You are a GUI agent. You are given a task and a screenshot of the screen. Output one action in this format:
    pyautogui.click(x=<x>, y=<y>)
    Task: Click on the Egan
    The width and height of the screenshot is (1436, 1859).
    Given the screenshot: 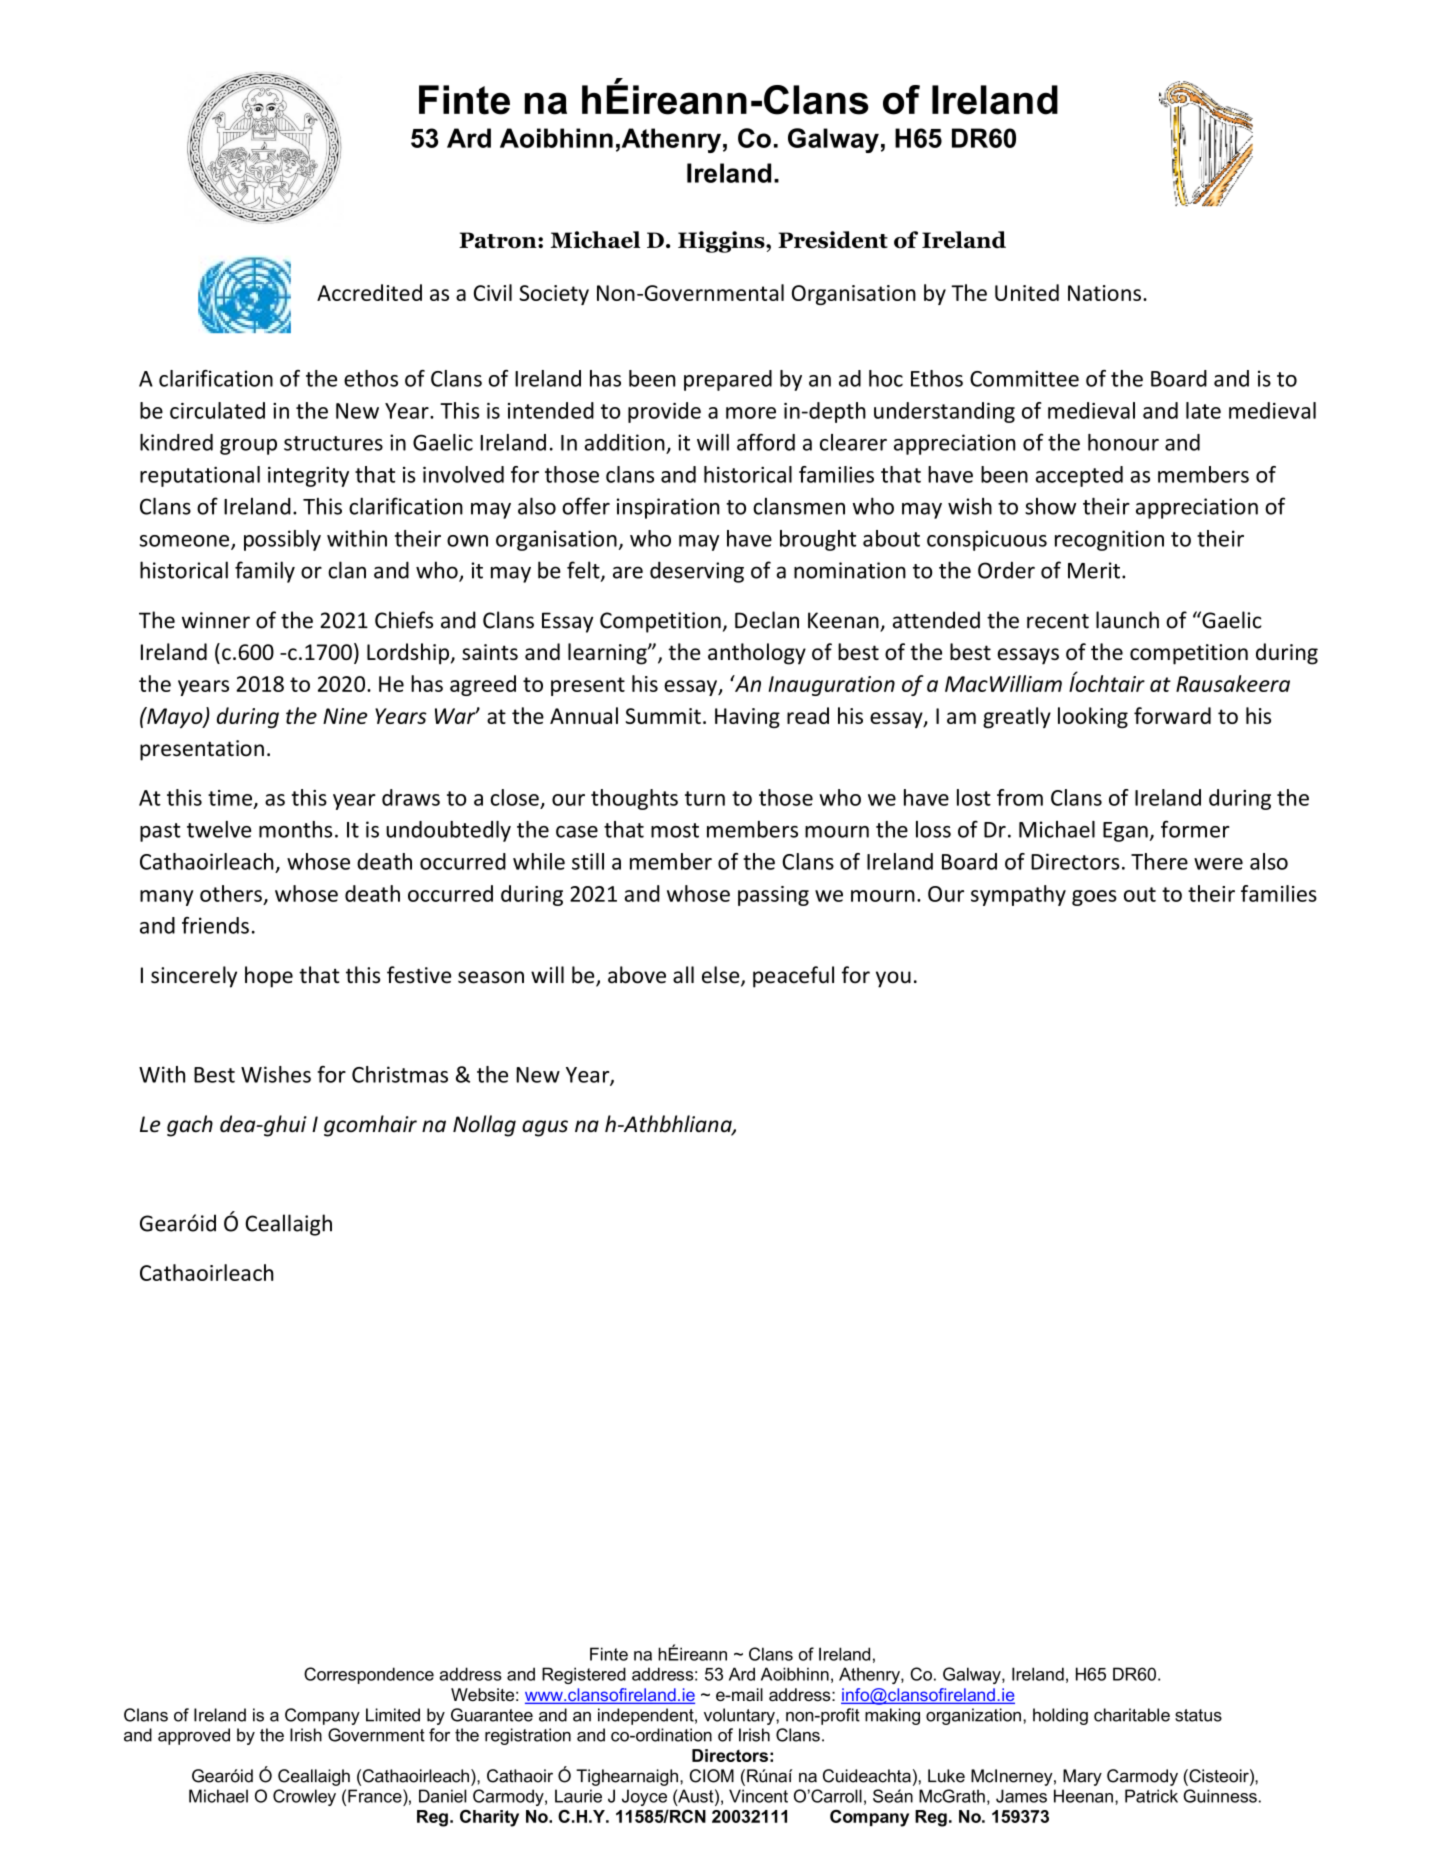 What is the action you would take?
    pyautogui.click(x=1126, y=832)
